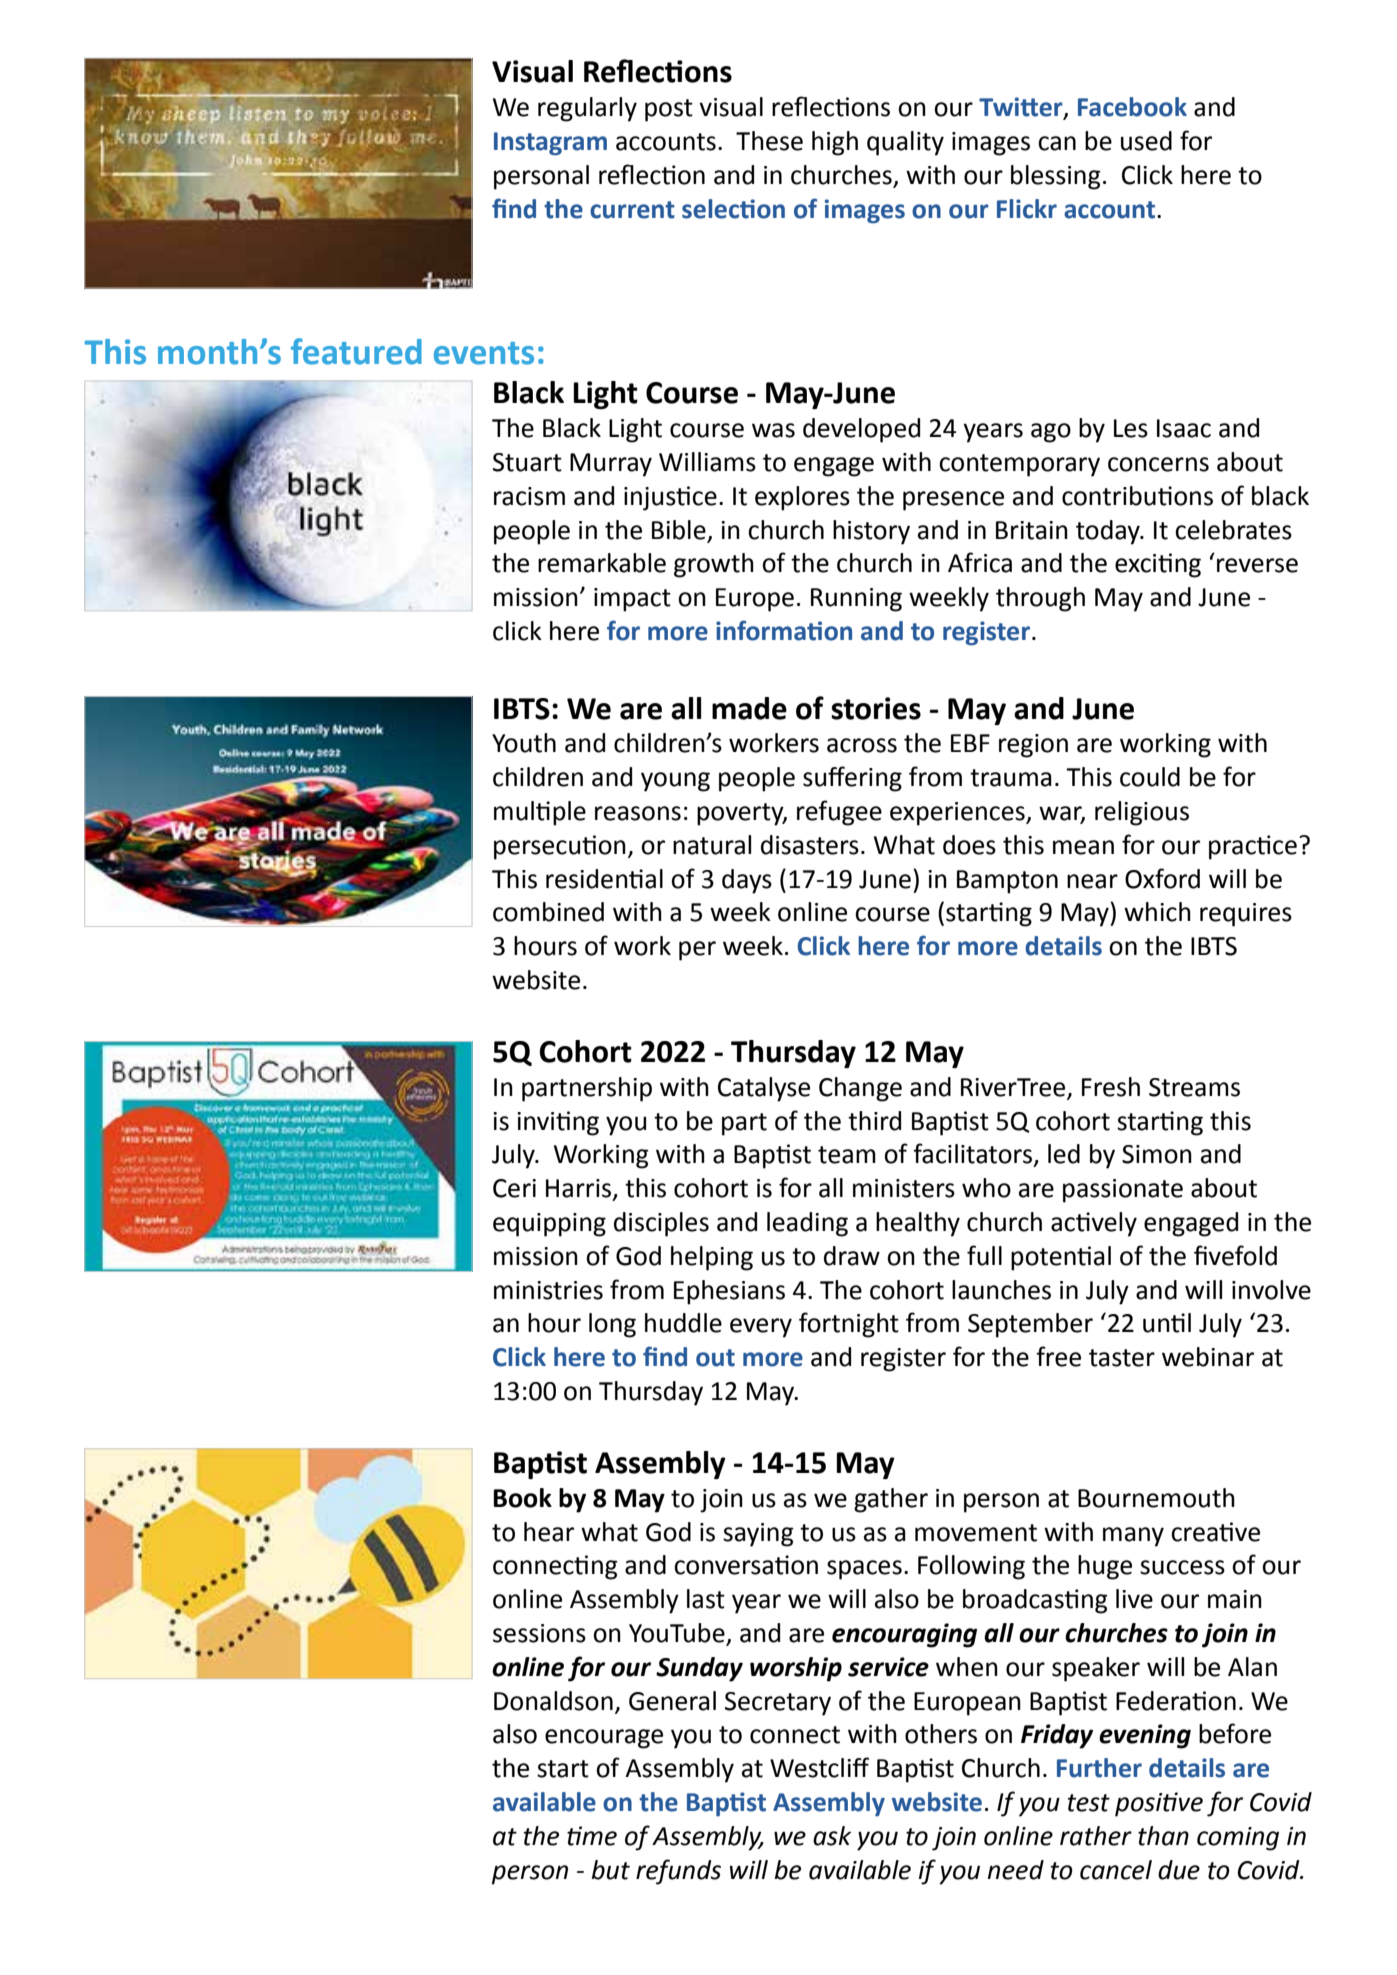 The width and height of the screenshot is (1397, 1975). What do you see at coordinates (592, 1836) in the screenshot?
I see `time` at bounding box center [592, 1836].
